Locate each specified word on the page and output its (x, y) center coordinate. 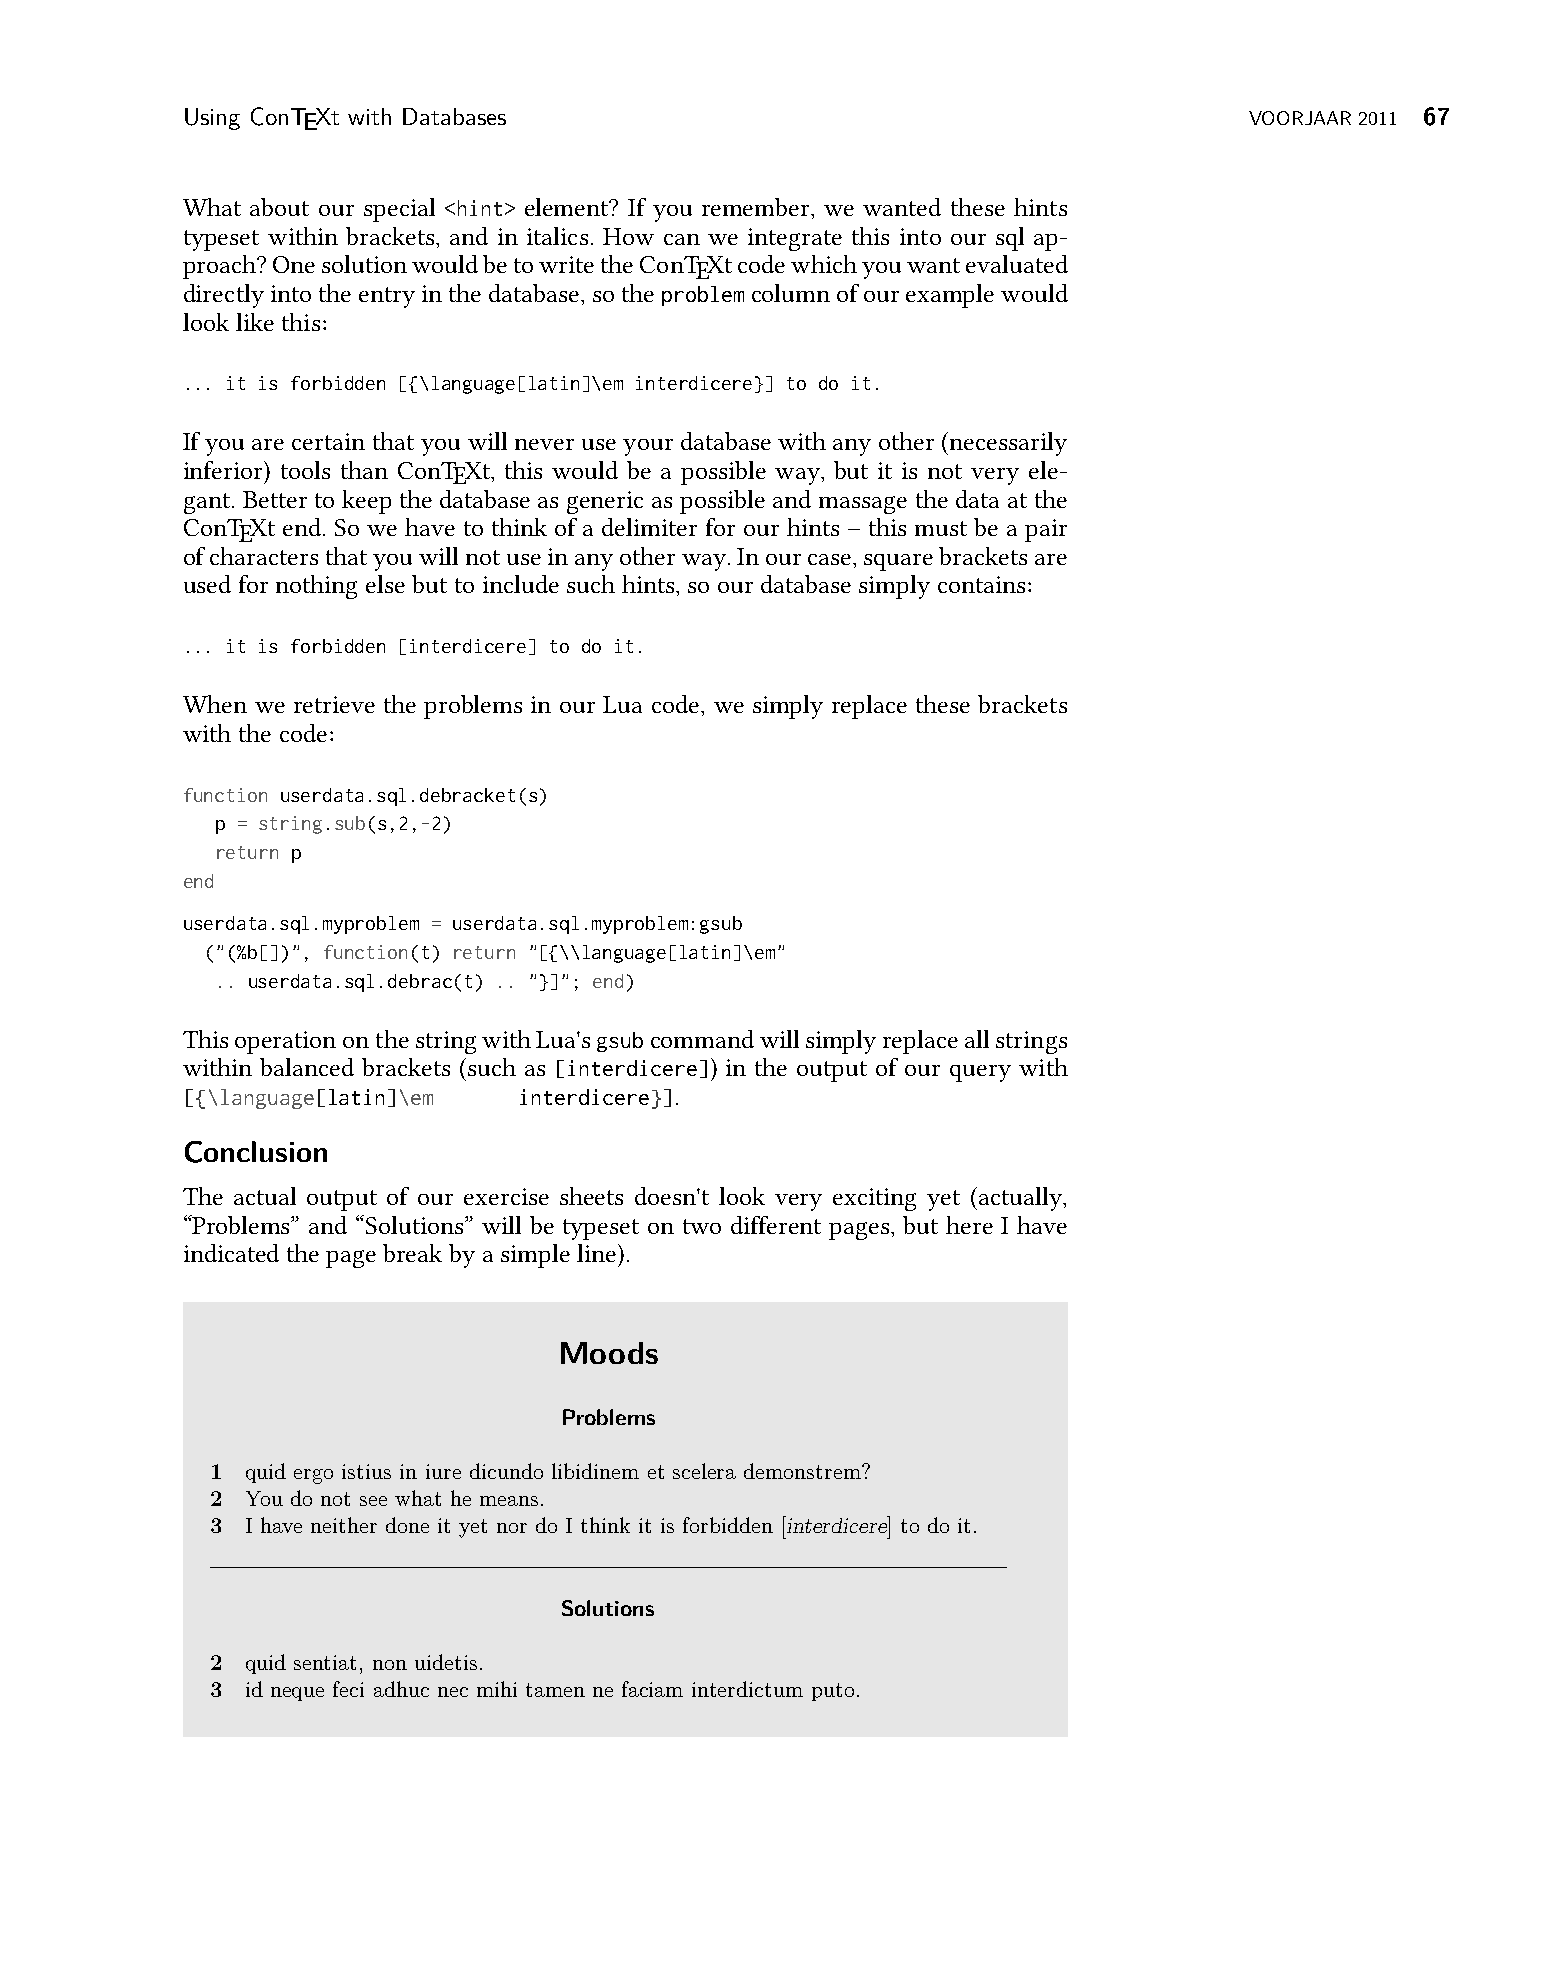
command (702, 1039)
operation (285, 1042)
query (980, 1073)
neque (297, 1694)
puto (833, 1692)
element (568, 207)
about (279, 207)
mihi (497, 1689)
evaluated (1017, 264)
